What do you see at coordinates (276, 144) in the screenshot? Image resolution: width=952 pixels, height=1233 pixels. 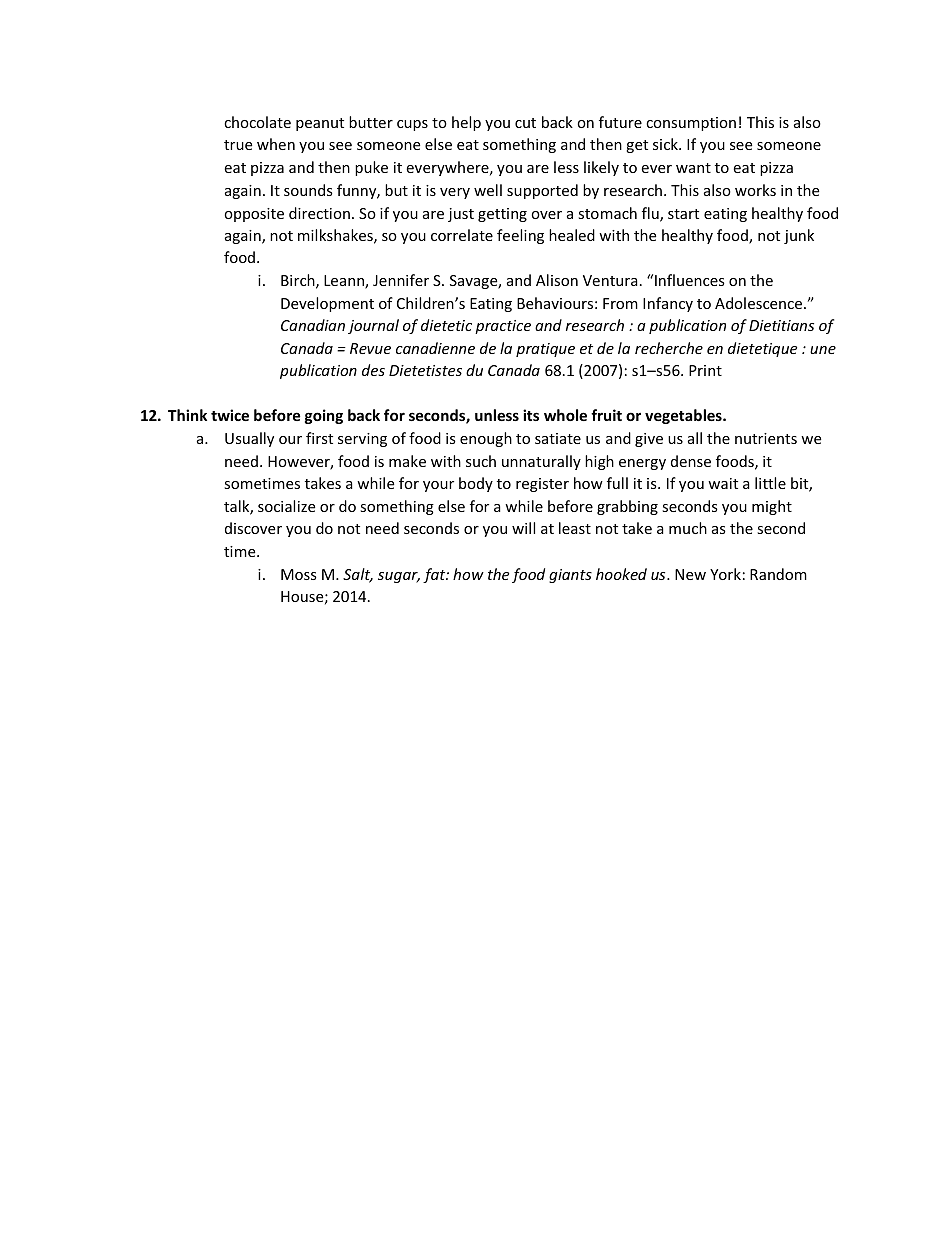 I see `when` at bounding box center [276, 144].
